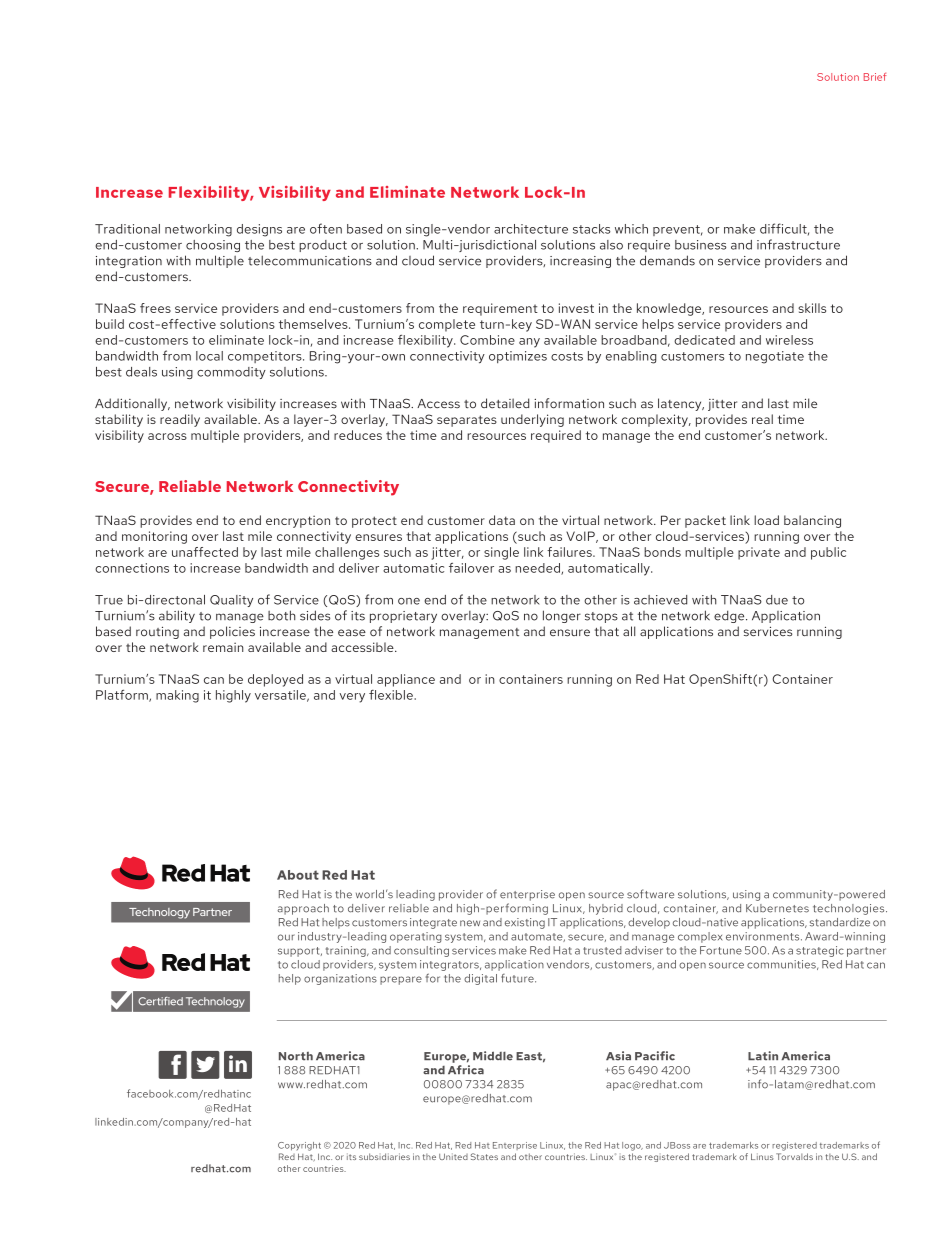 The height and width of the screenshot is (1233, 952). What do you see at coordinates (299, 1146) in the screenshot?
I see `Copyright` at bounding box center [299, 1146].
